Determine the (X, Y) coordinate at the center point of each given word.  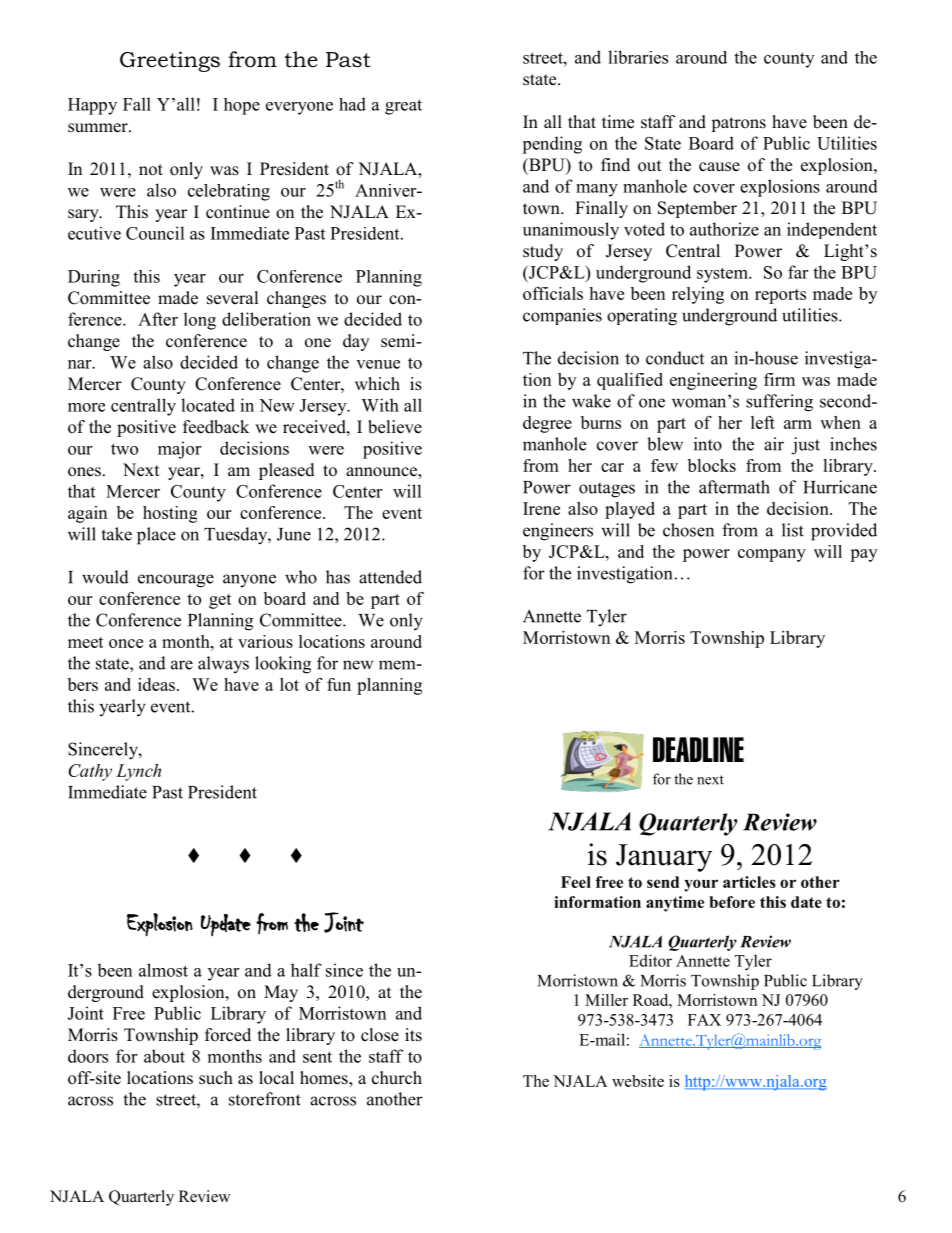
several (233, 298)
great (403, 107)
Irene (541, 508)
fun (339, 684)
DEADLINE (698, 749)
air (774, 444)
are (182, 665)
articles (749, 882)
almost (163, 970)
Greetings (170, 61)
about (164, 1056)
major (179, 450)
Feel (576, 882)
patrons (738, 124)
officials (553, 293)
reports (780, 296)
